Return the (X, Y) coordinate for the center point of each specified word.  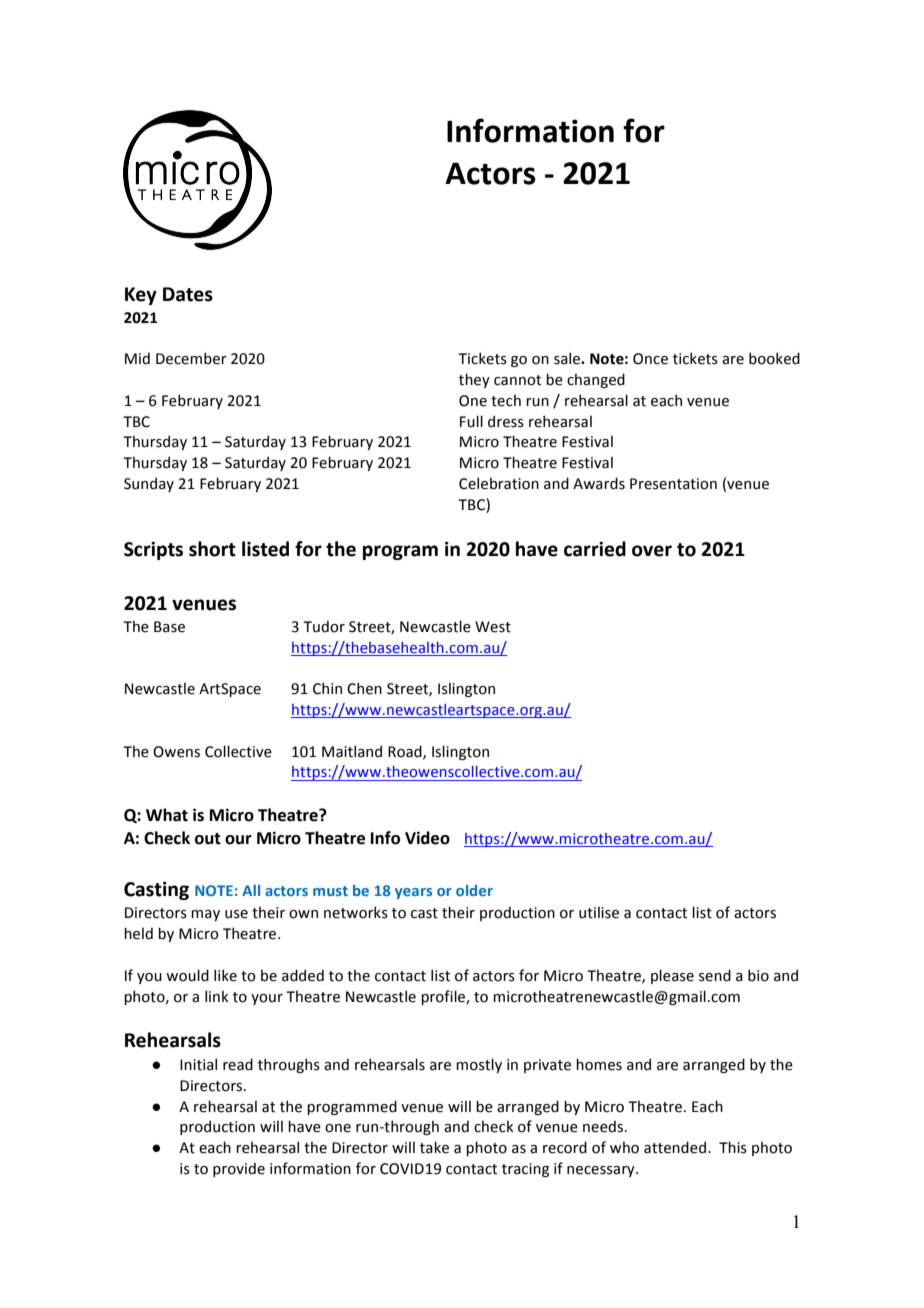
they (474, 380)
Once (650, 359)
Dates (188, 294)
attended (675, 1147)
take (434, 1147)
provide (239, 1169)
